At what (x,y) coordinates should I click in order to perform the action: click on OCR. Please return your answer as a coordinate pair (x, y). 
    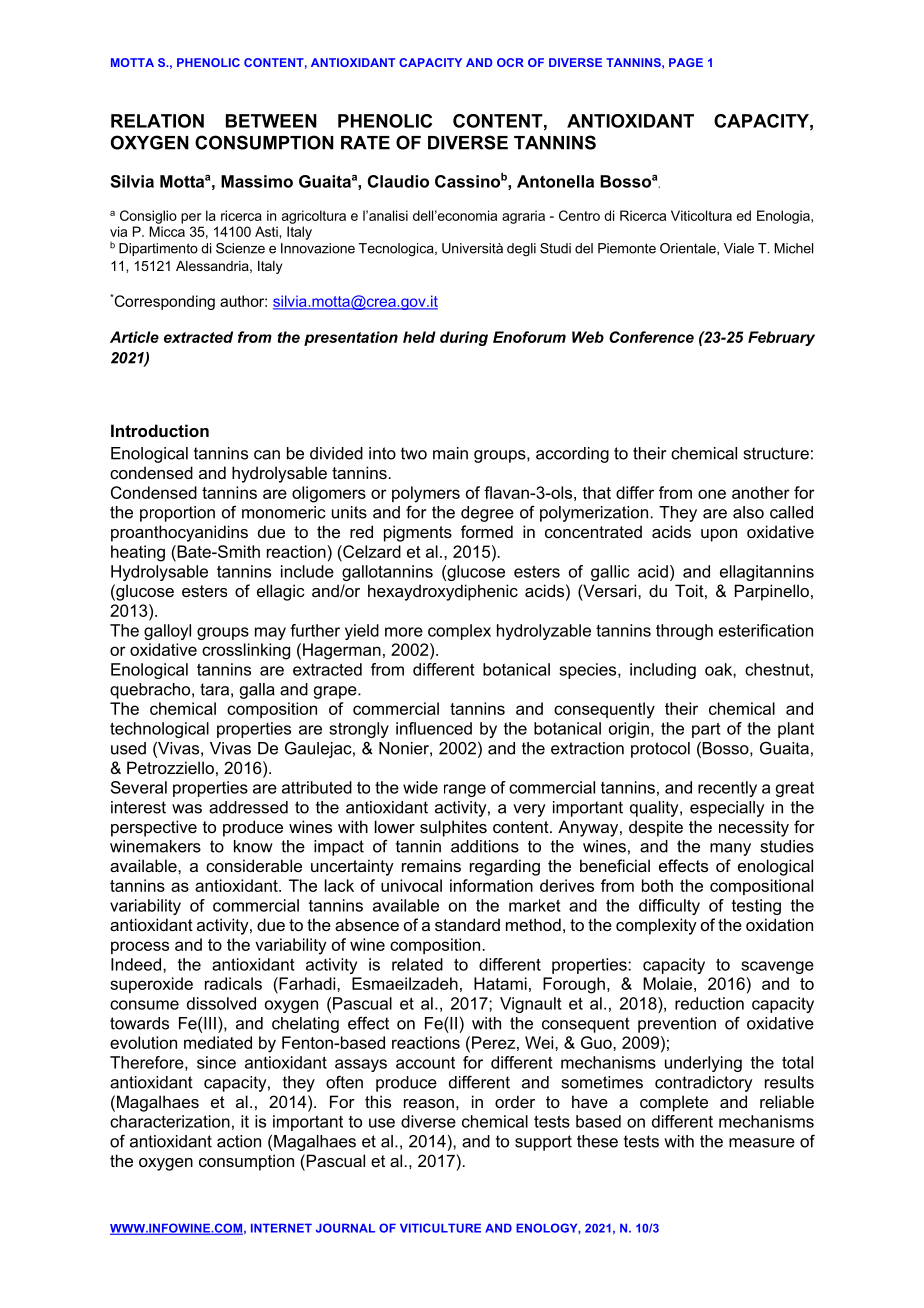
    Looking at the image, I should click on (510, 62).
